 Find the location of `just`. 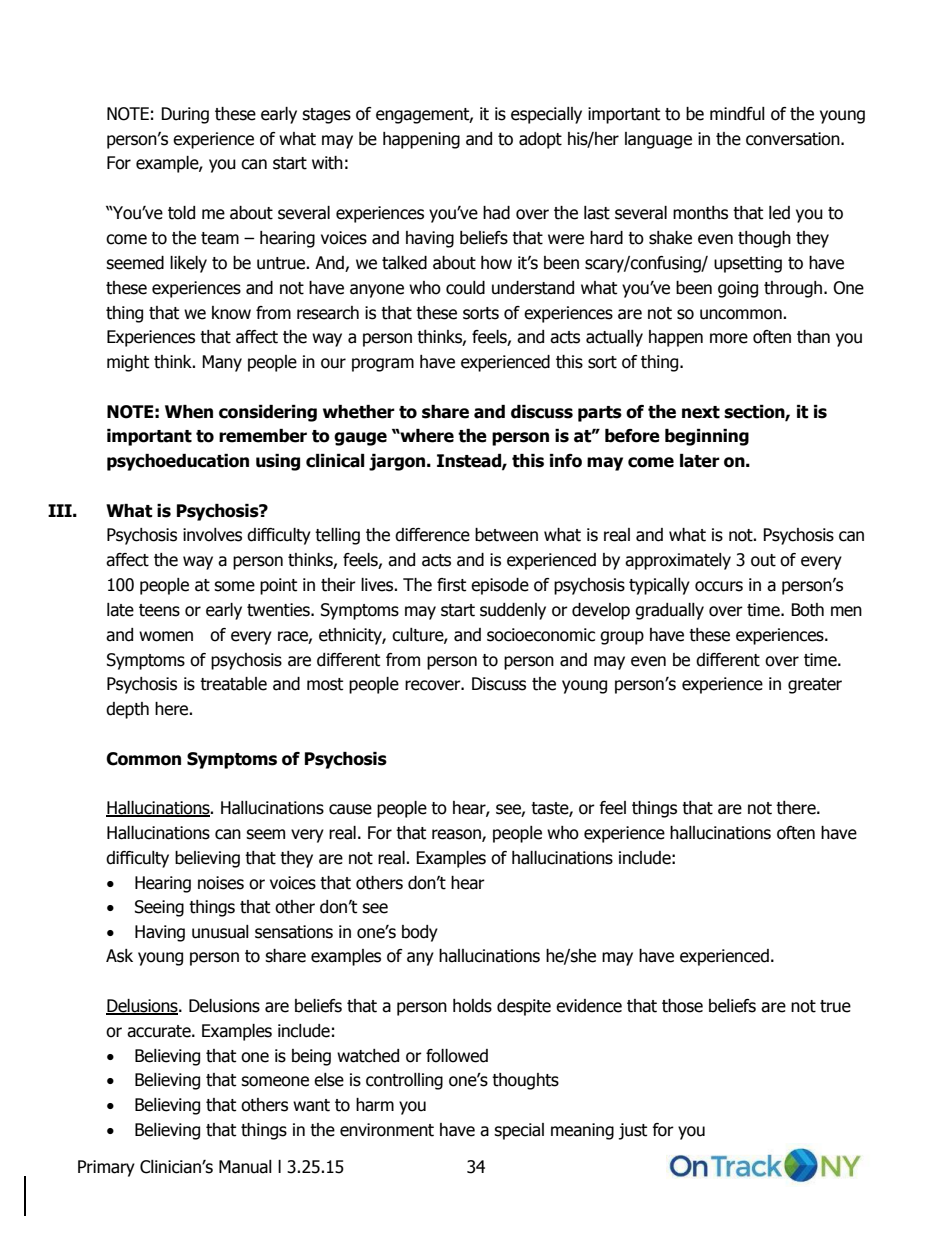

just is located at coordinates (633, 1131).
